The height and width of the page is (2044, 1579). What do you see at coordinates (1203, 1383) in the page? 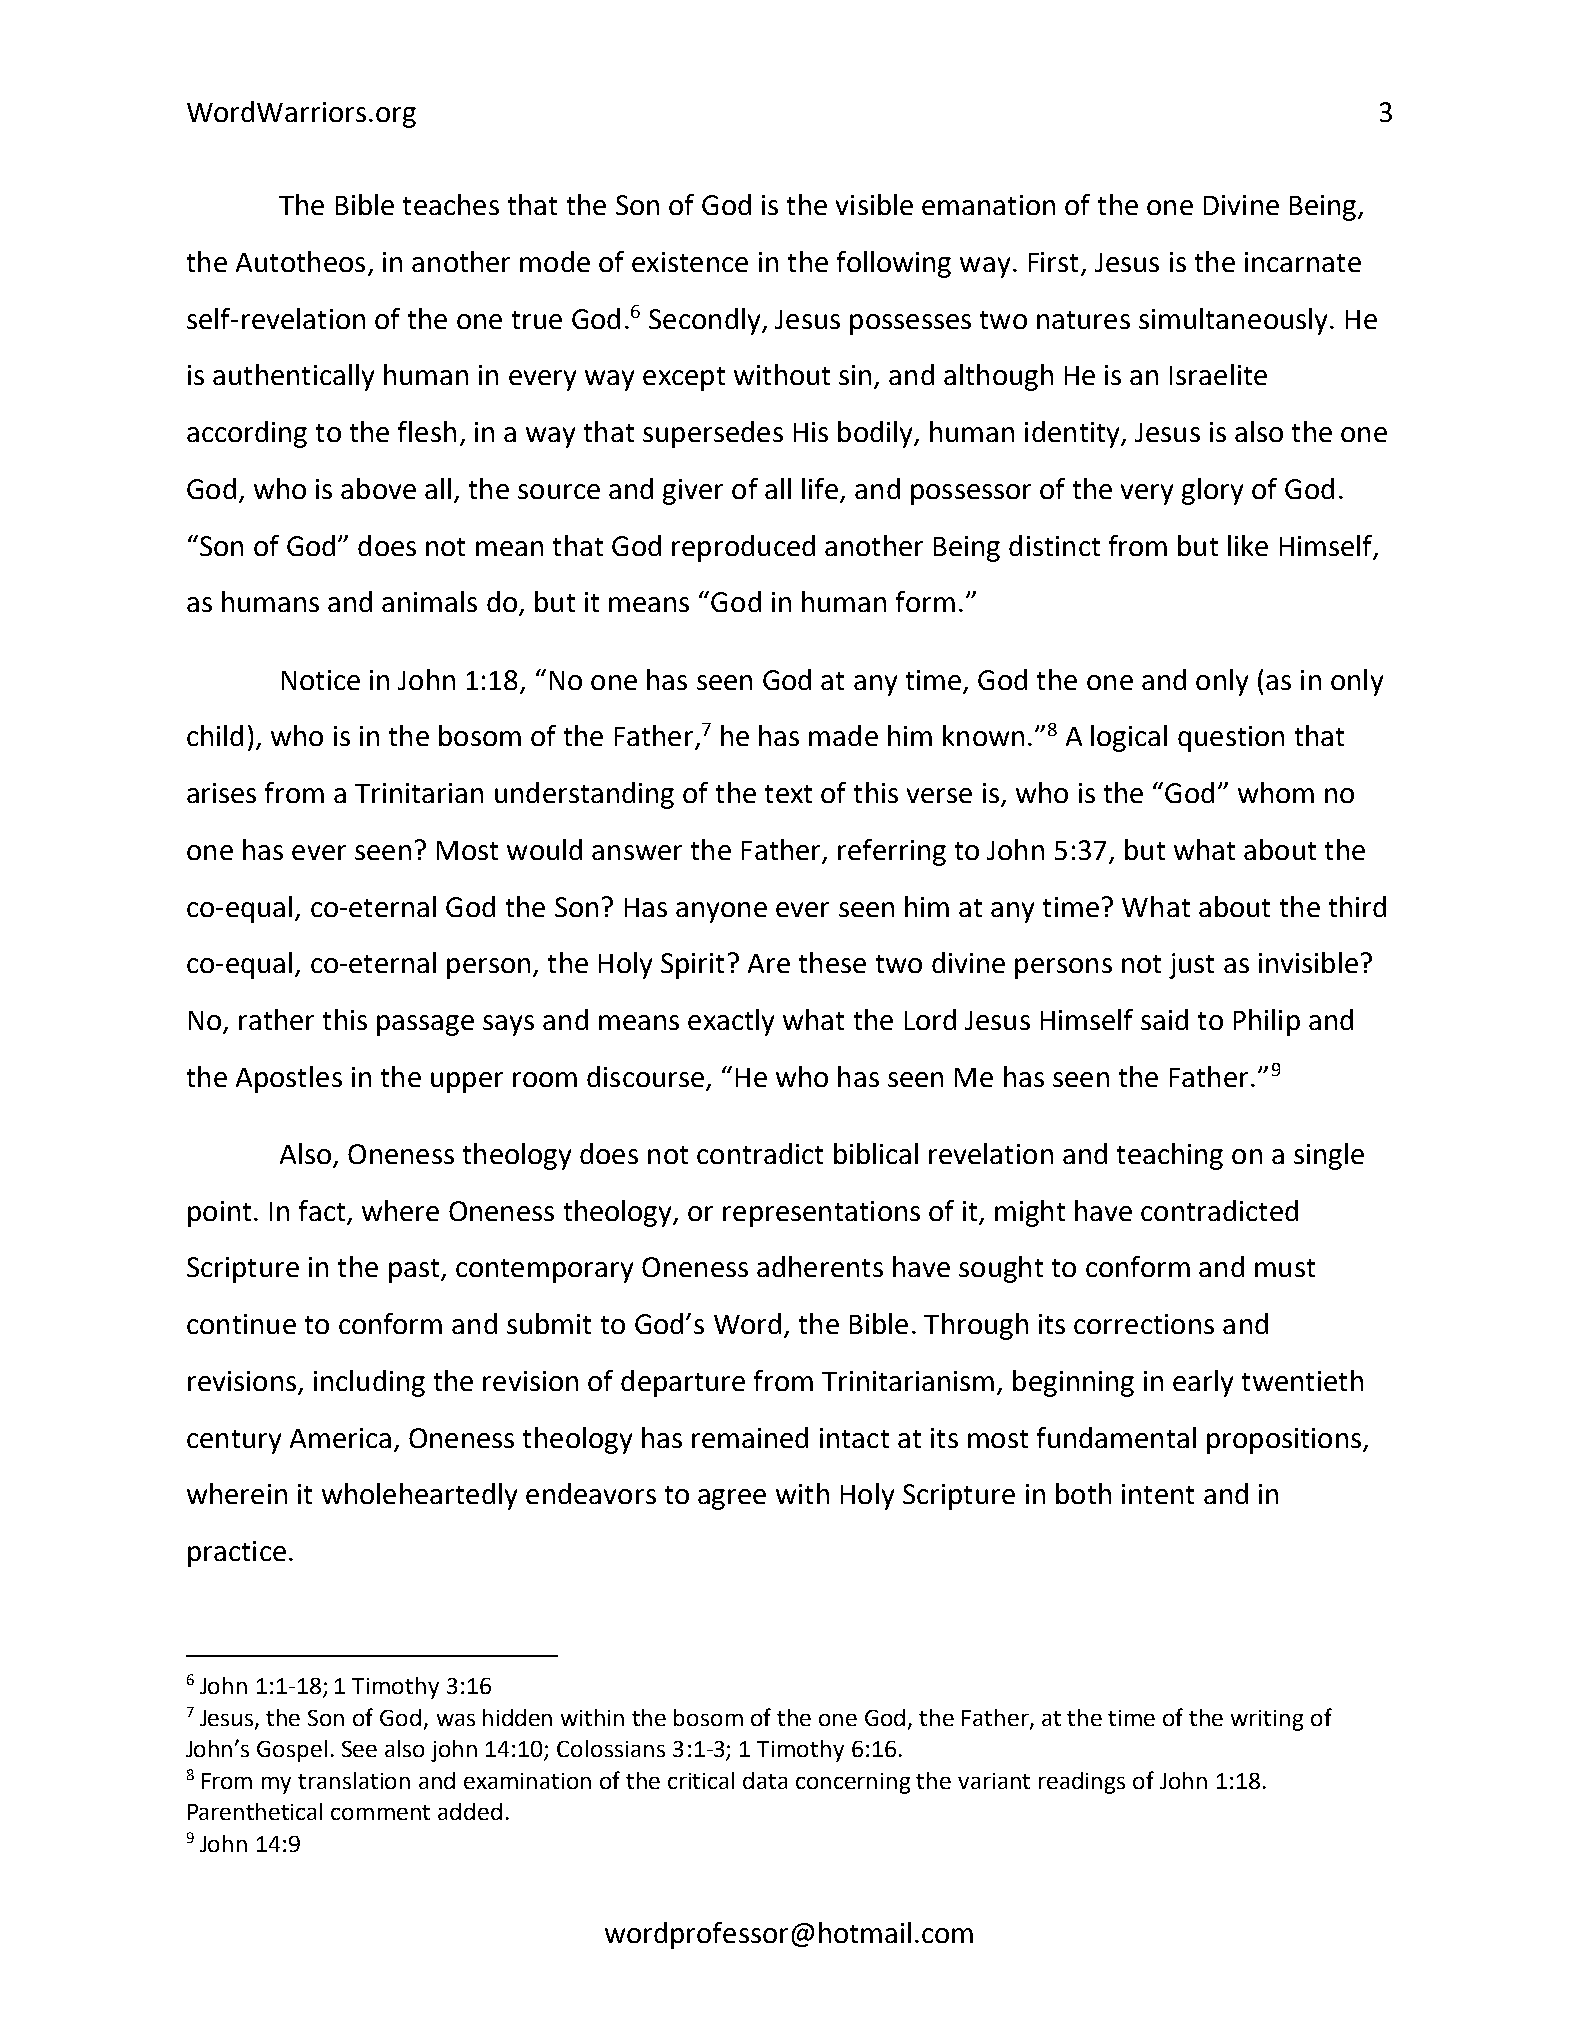
I see `early` at bounding box center [1203, 1383].
